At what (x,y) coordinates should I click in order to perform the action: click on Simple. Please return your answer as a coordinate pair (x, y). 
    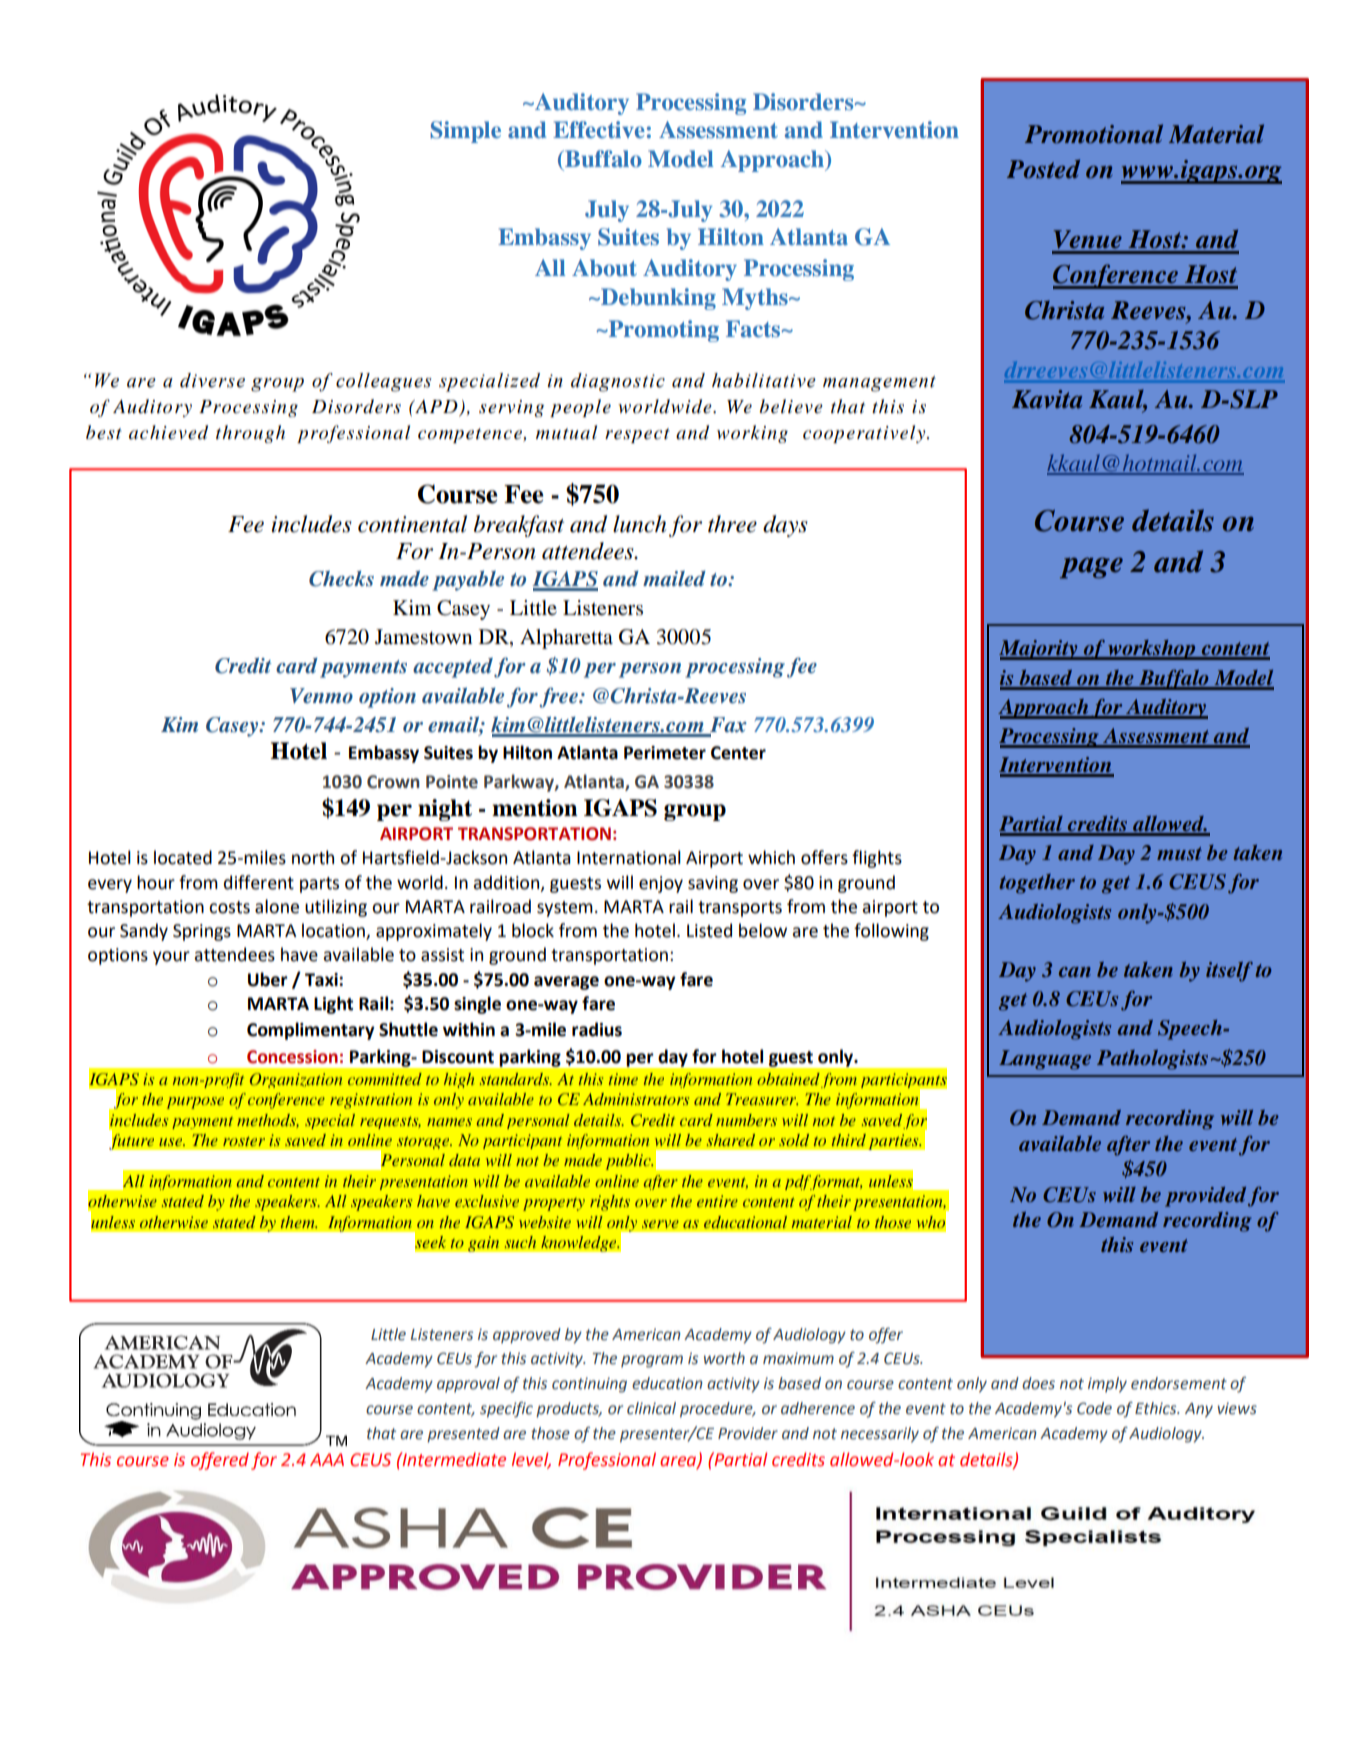
    Looking at the image, I should click on (465, 132).
